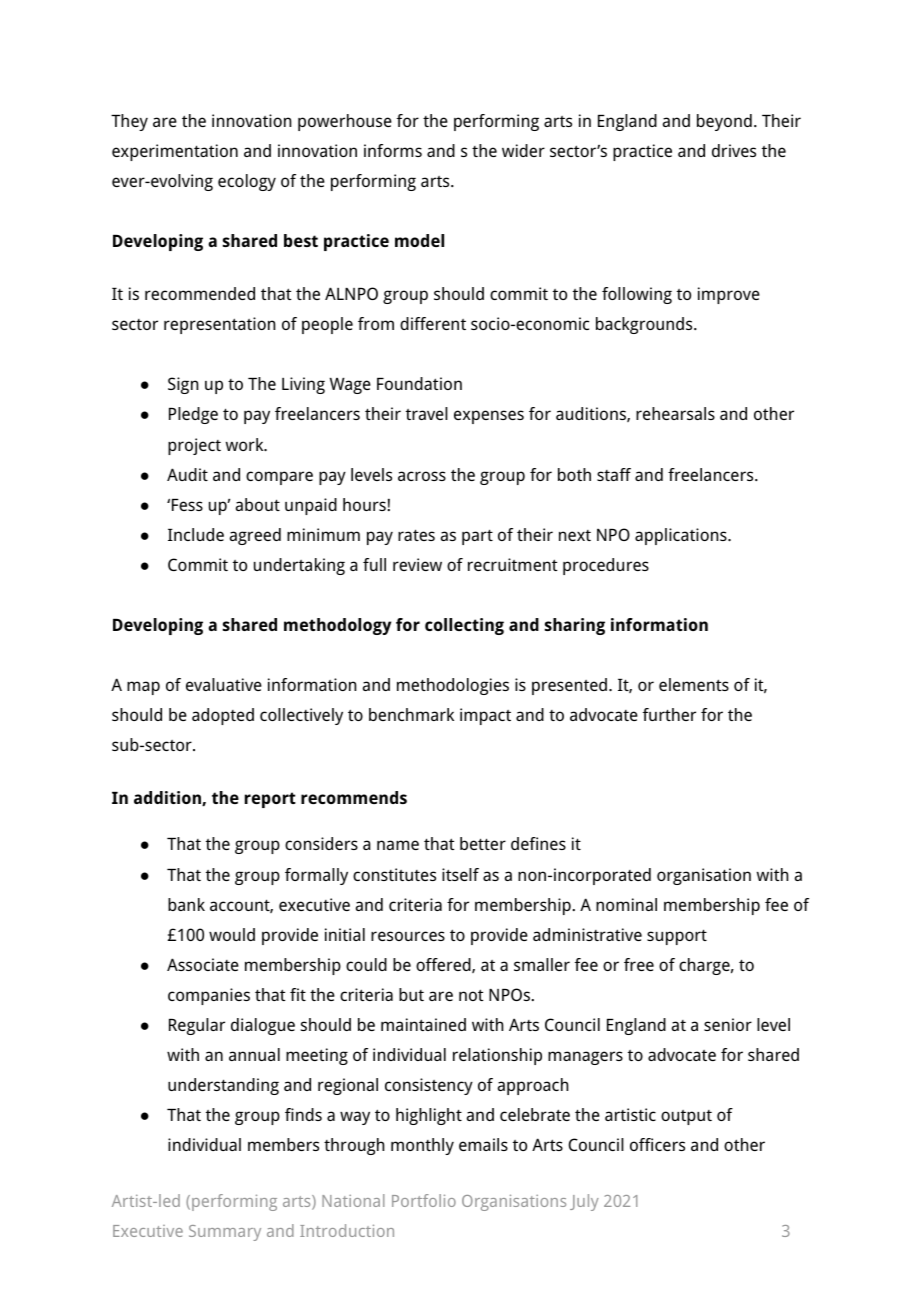  I want to click on Summary, so click(225, 1233).
